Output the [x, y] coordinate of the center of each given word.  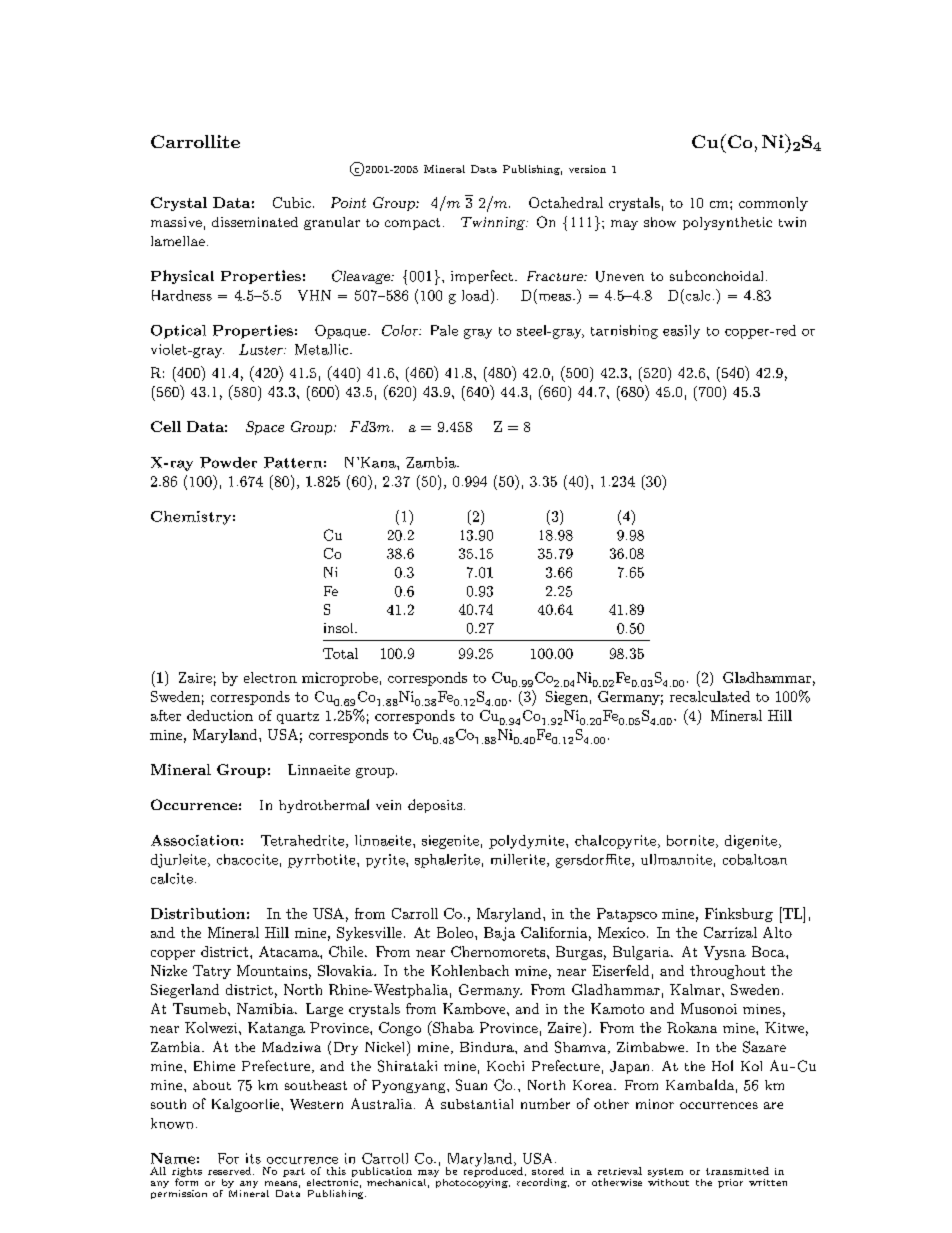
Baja [499, 934]
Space [265, 428]
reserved [231, 1171]
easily [681, 332]
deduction [220, 715]
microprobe [340, 679]
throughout [727, 972]
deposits [435, 806]
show [660, 222]
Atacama [290, 951]
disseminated [255, 222]
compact [412, 224]
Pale [444, 330]
